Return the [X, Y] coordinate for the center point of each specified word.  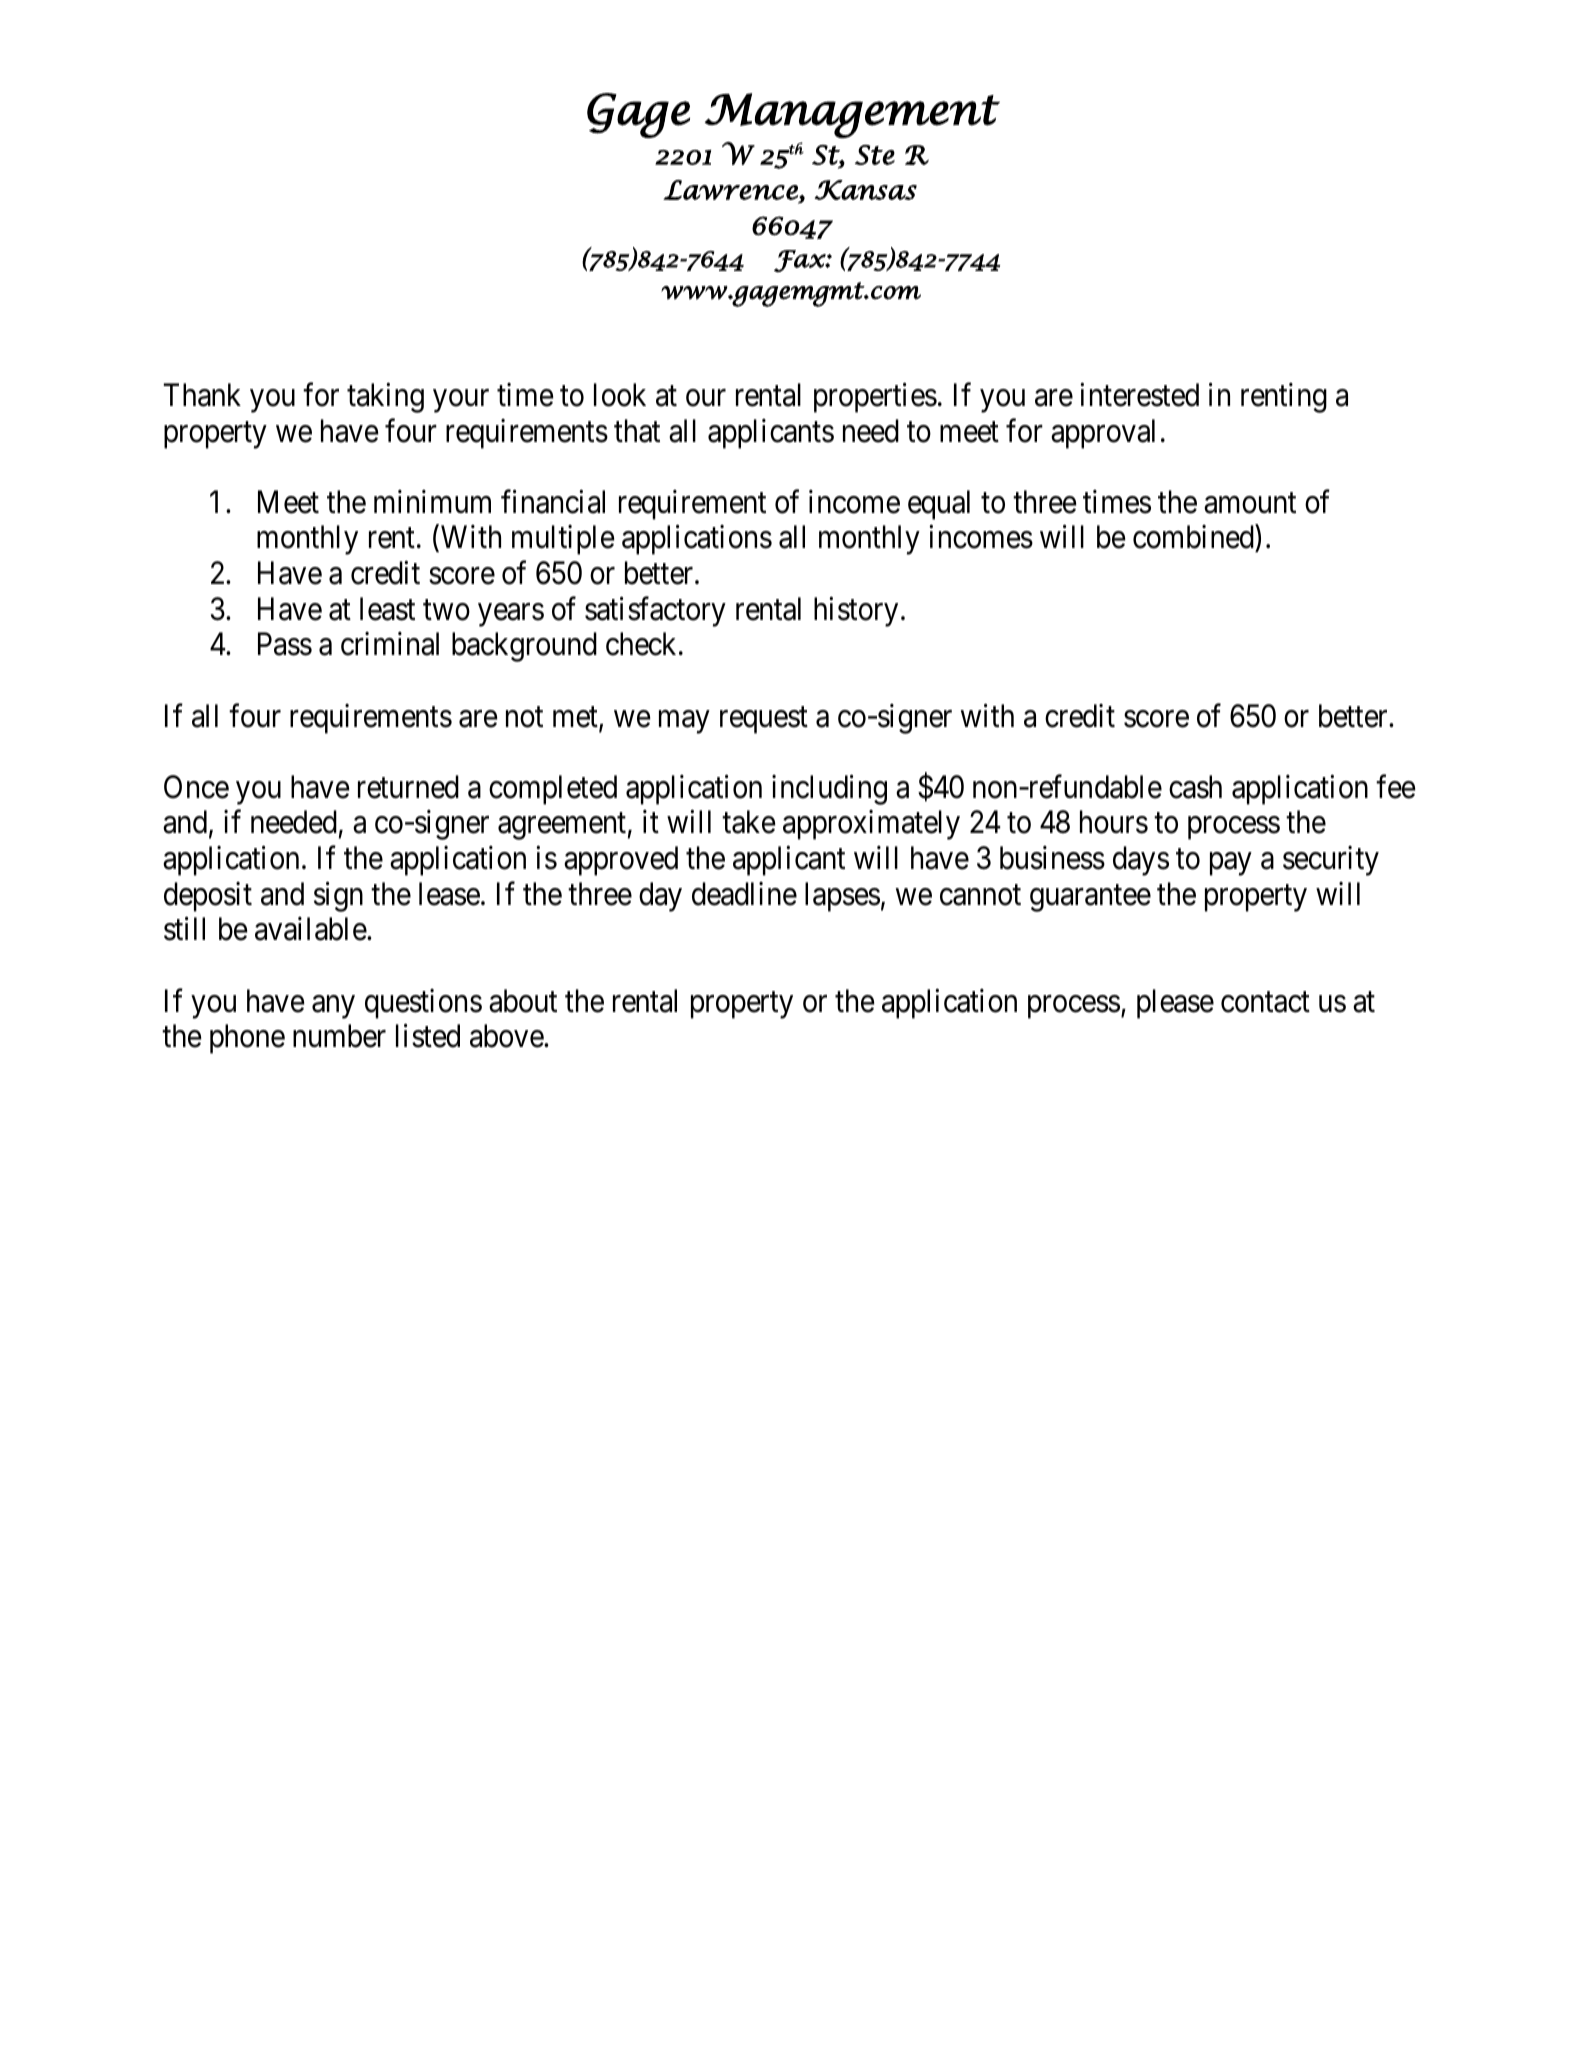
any [333, 1007]
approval [1103, 434]
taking [385, 398]
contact [1265, 1002]
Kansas [866, 190]
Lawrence [731, 191]
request [764, 720]
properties [875, 398]
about [523, 1001]
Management [852, 115]
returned [408, 787]
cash [1195, 787]
